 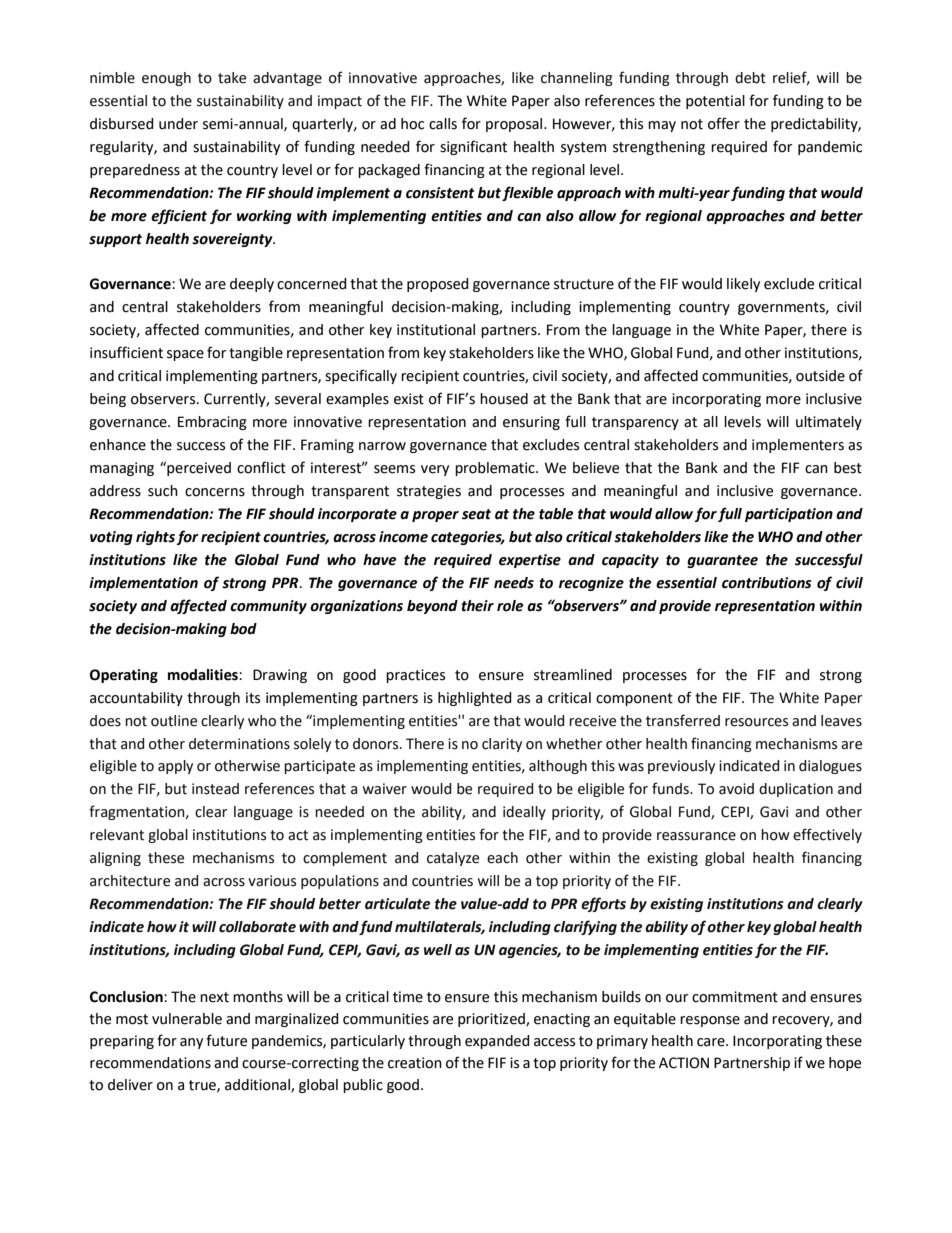 What do you see at coordinates (438, 285) in the image?
I see `proposed` at bounding box center [438, 285].
